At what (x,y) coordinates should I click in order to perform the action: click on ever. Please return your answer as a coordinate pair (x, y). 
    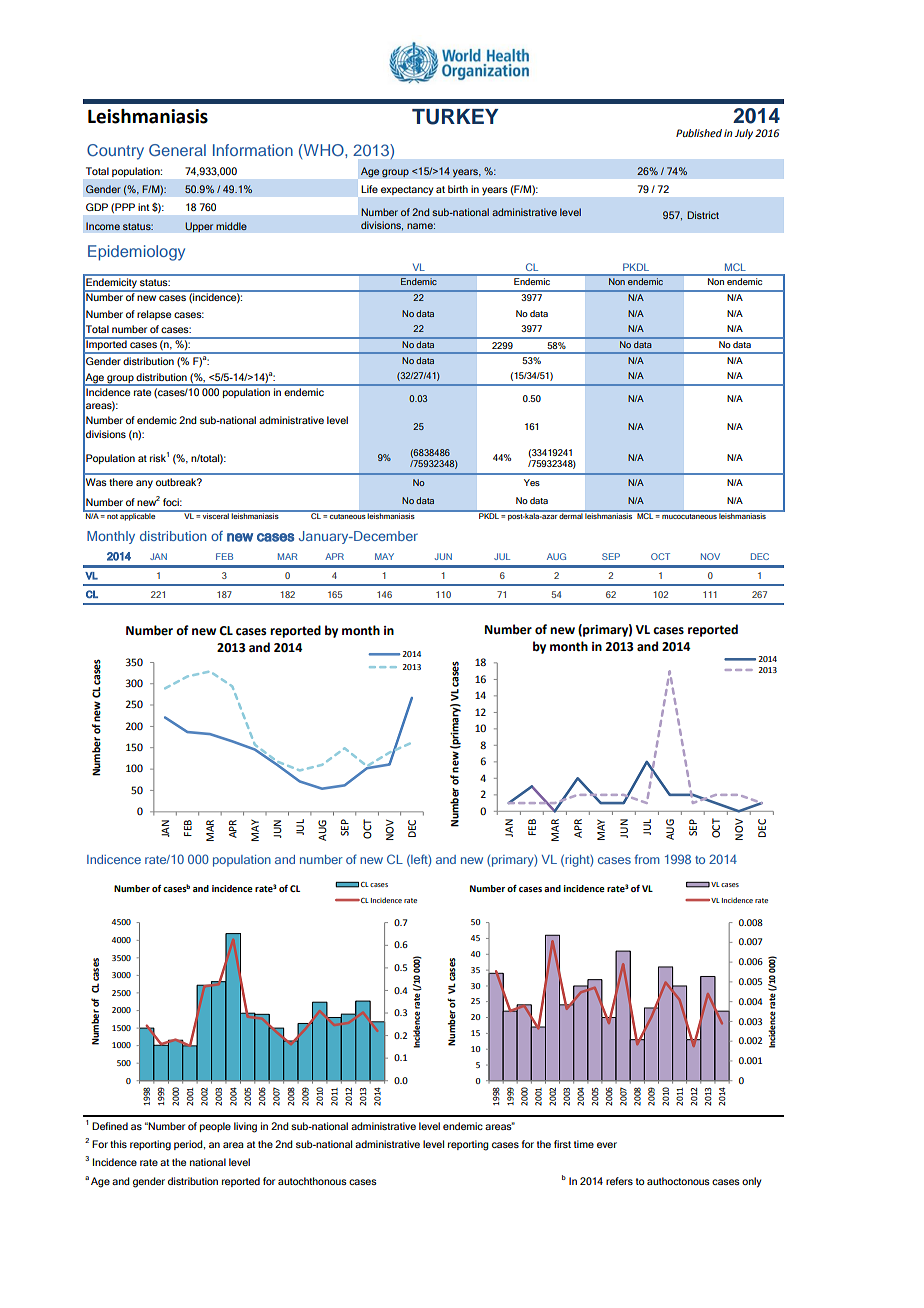
    Looking at the image, I should click on (607, 1145).
